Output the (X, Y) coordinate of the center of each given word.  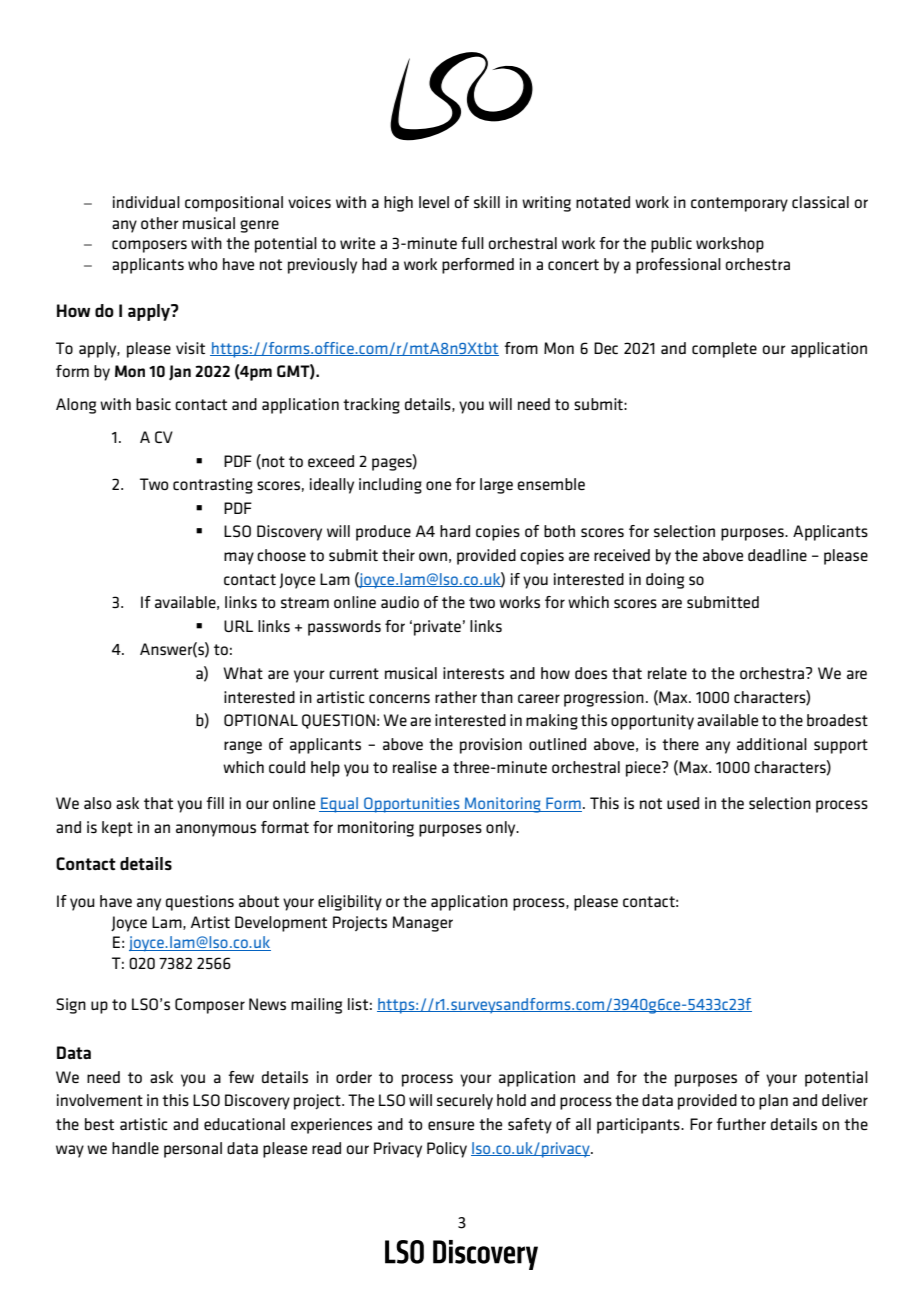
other (160, 223)
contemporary (739, 204)
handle (135, 1148)
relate (667, 673)
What (243, 673)
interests (473, 673)
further (741, 1124)
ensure (451, 1125)
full (472, 243)
